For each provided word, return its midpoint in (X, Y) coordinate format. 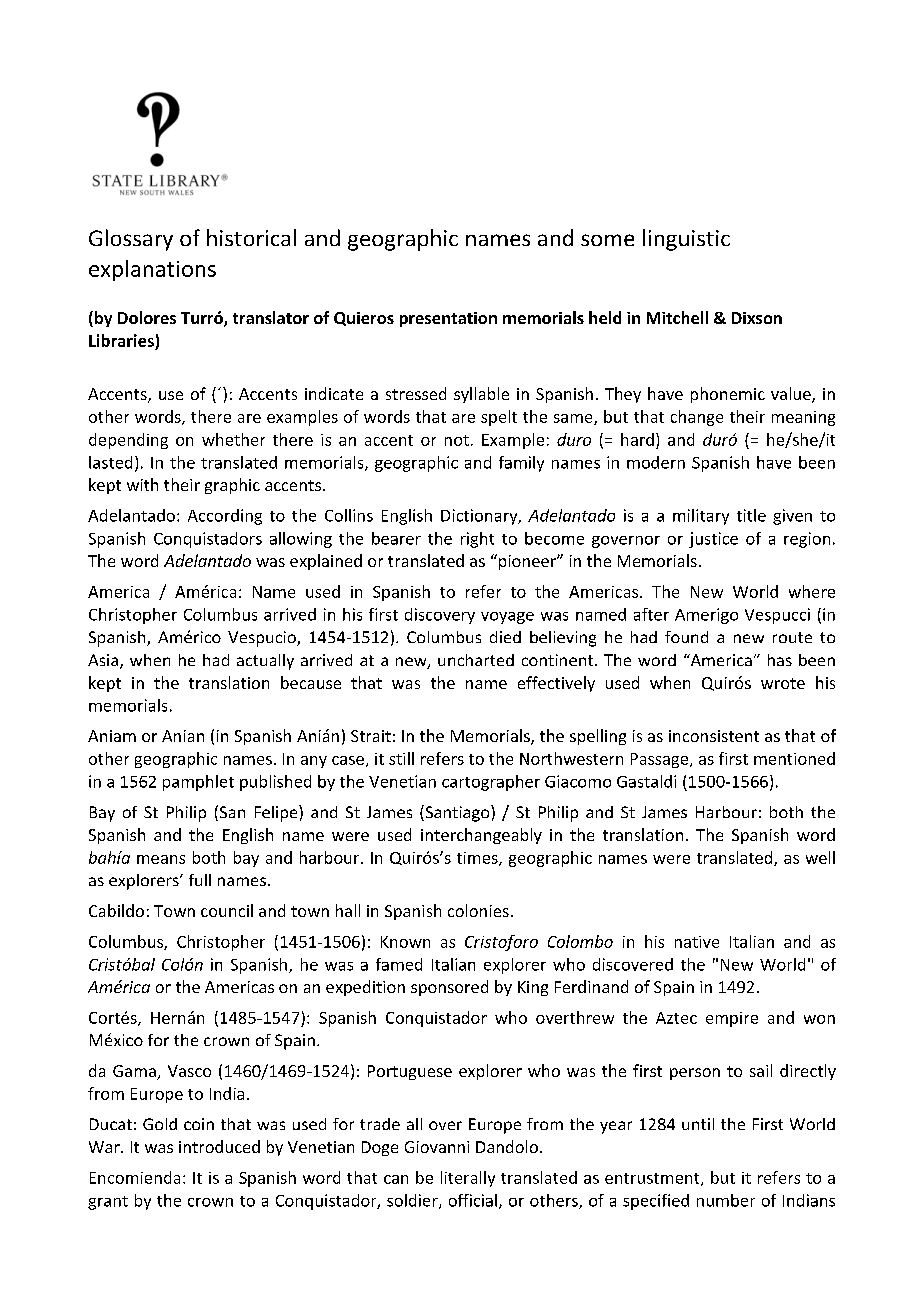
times (478, 859)
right (477, 540)
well (820, 857)
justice (713, 540)
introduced (219, 1146)
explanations (152, 270)
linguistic (686, 240)
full (200, 880)
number (726, 1200)
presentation (448, 319)
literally (468, 1179)
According (225, 517)
